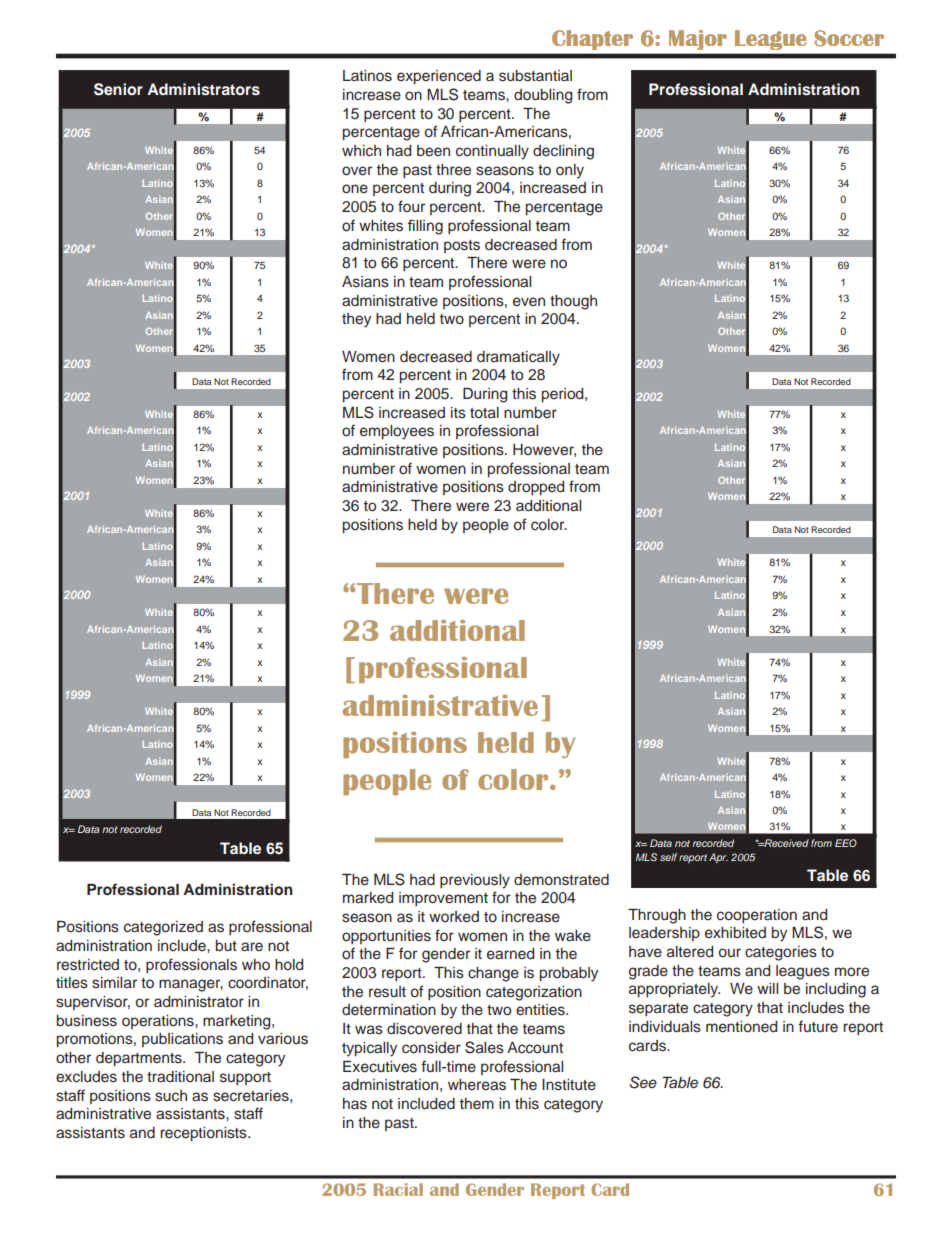  I want to click on categorized, so click(163, 928).
